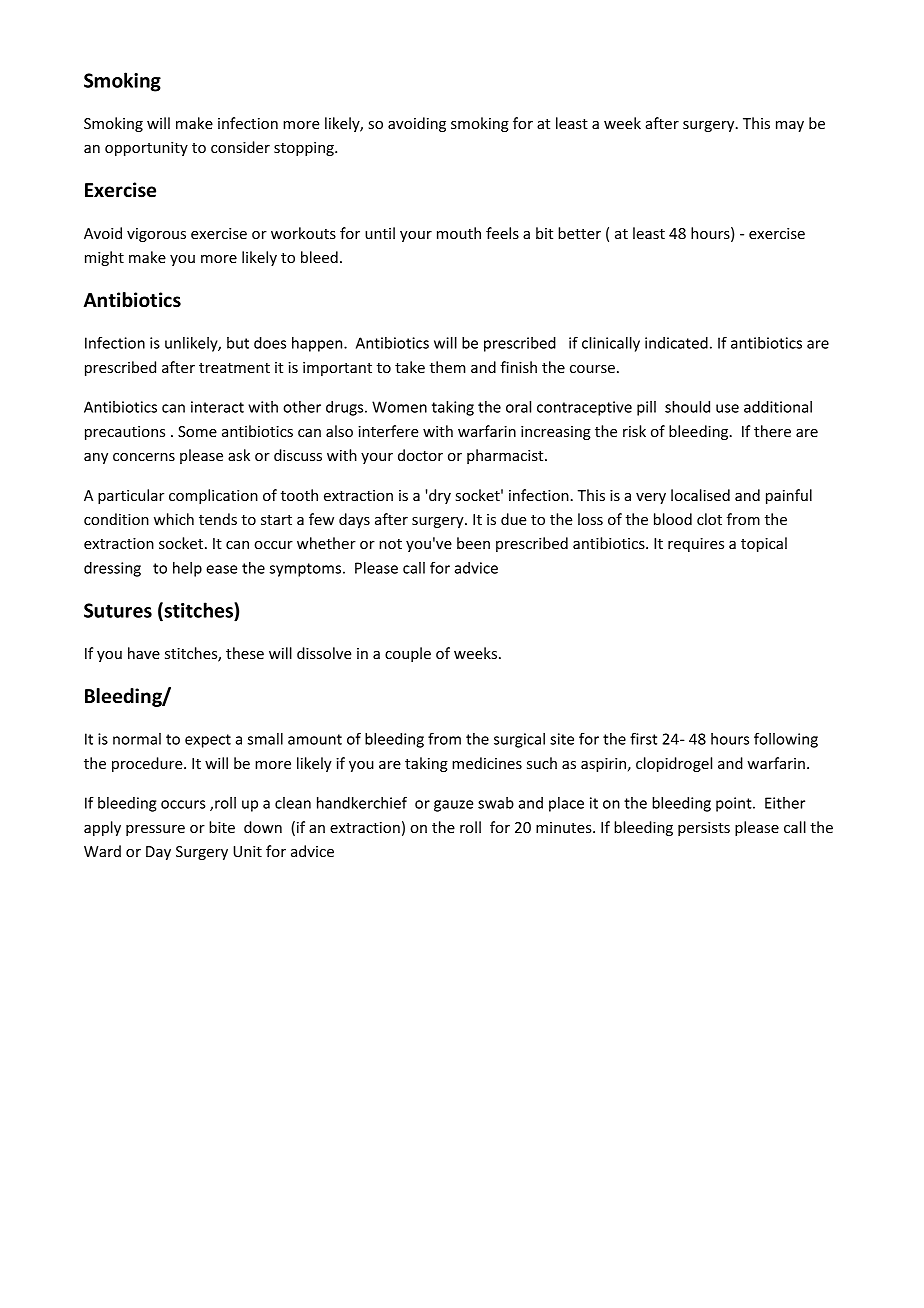 This document has height=1308, width=924. What do you see at coordinates (155, 830) in the document?
I see `pressure` at bounding box center [155, 830].
